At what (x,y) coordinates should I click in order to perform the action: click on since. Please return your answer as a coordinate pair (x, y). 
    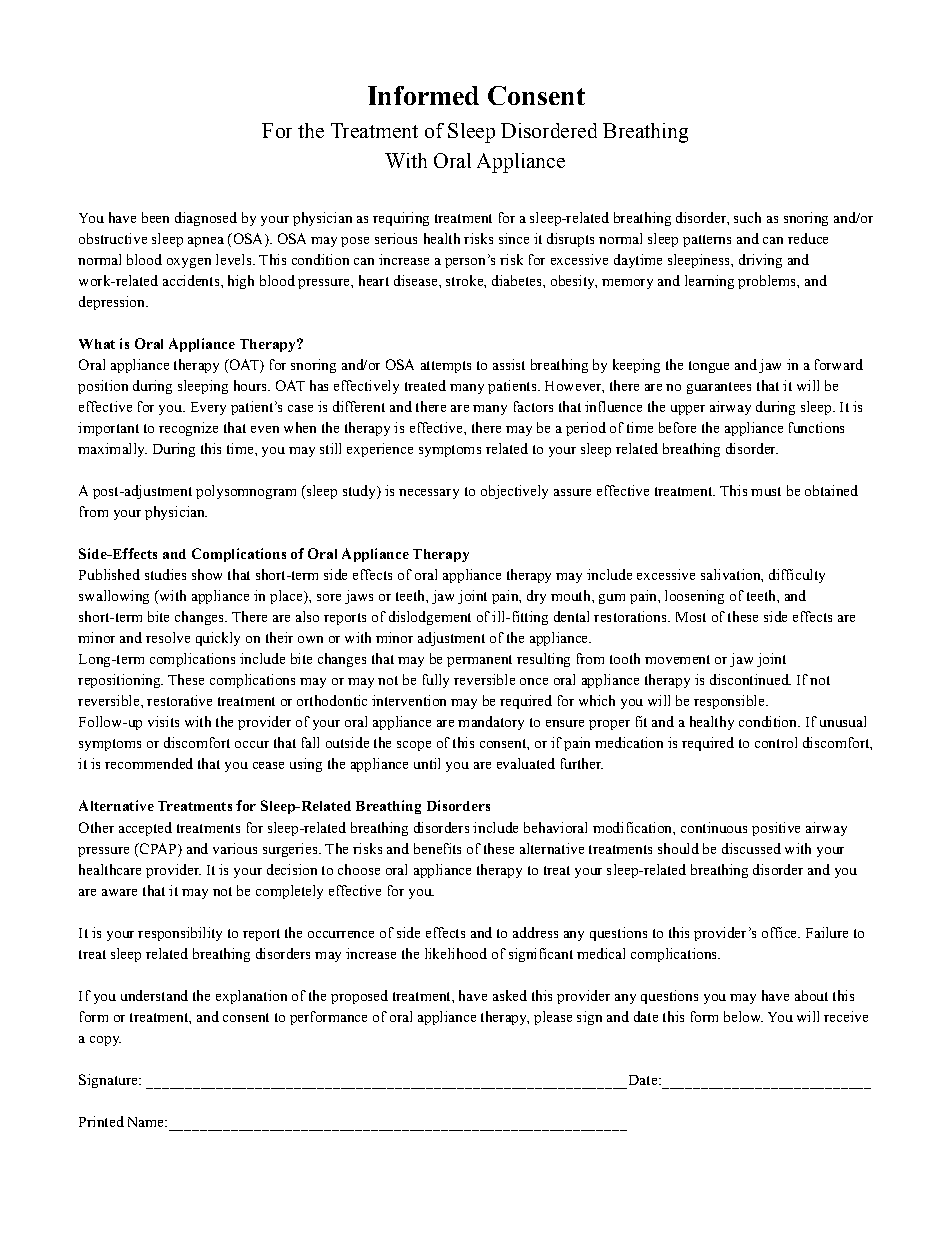
    Looking at the image, I should click on (514, 238).
